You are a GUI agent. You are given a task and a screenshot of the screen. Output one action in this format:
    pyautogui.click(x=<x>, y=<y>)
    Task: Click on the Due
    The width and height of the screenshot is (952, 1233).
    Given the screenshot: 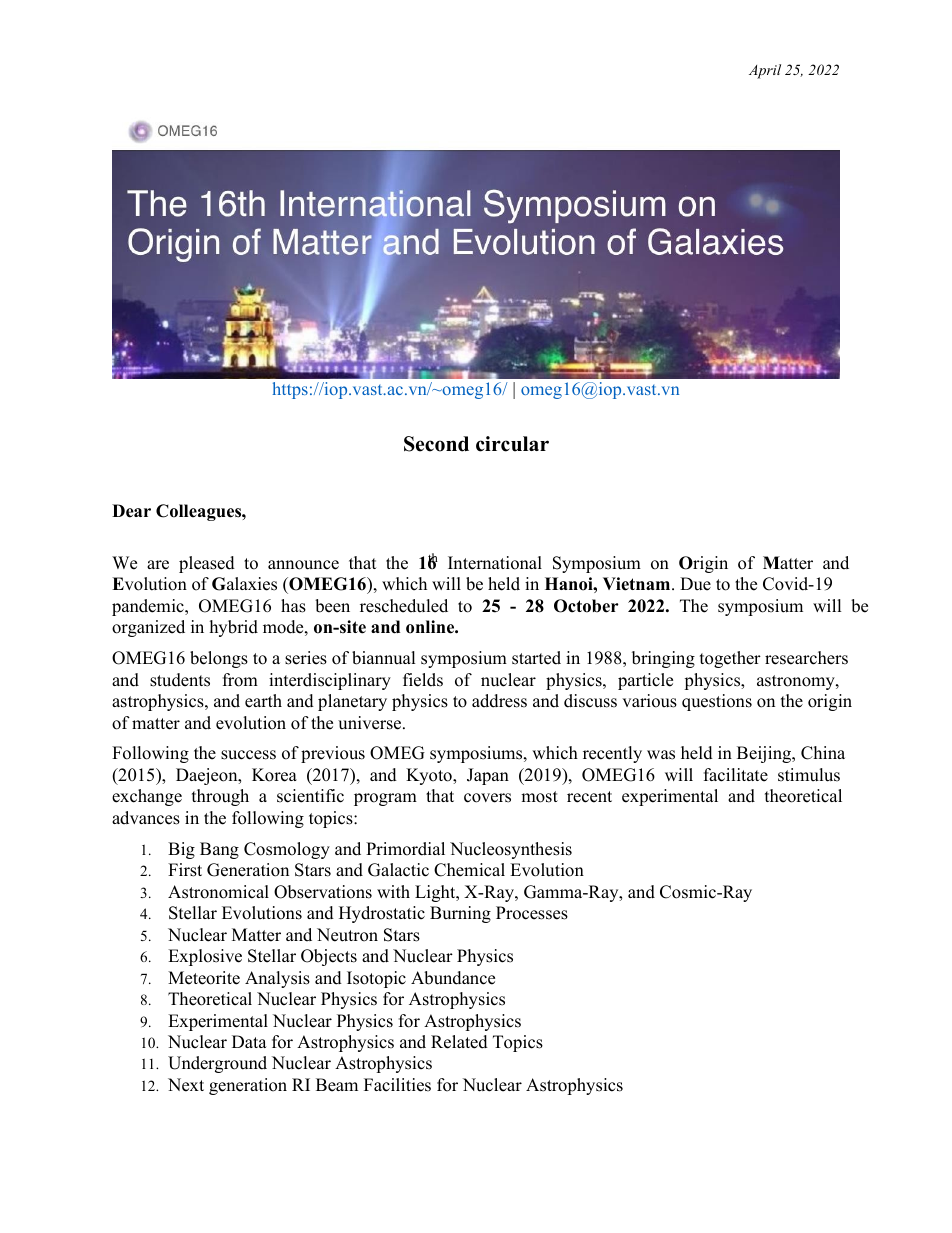 What is the action you would take?
    pyautogui.click(x=695, y=584)
